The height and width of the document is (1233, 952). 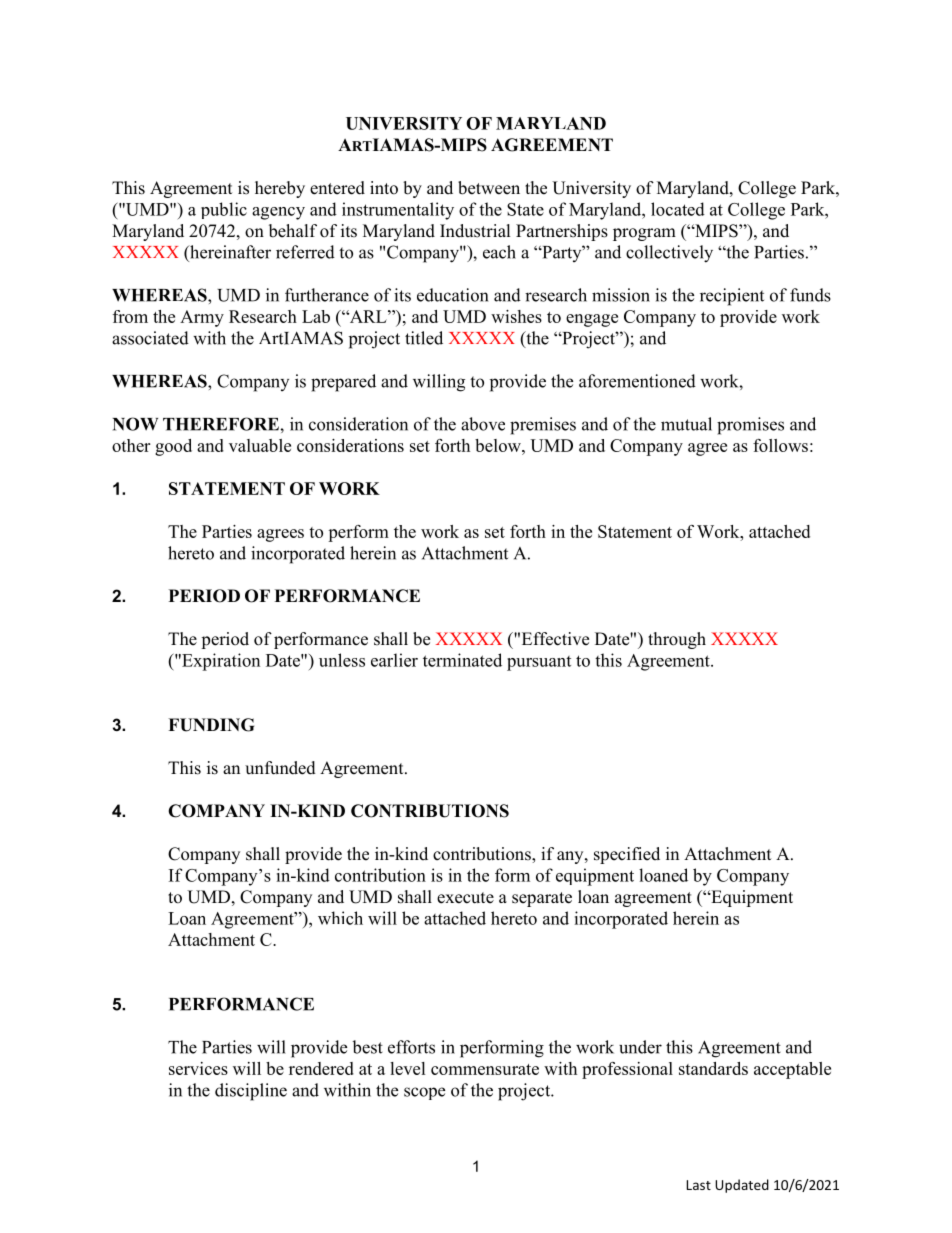 I want to click on FUNDING, so click(x=211, y=725).
